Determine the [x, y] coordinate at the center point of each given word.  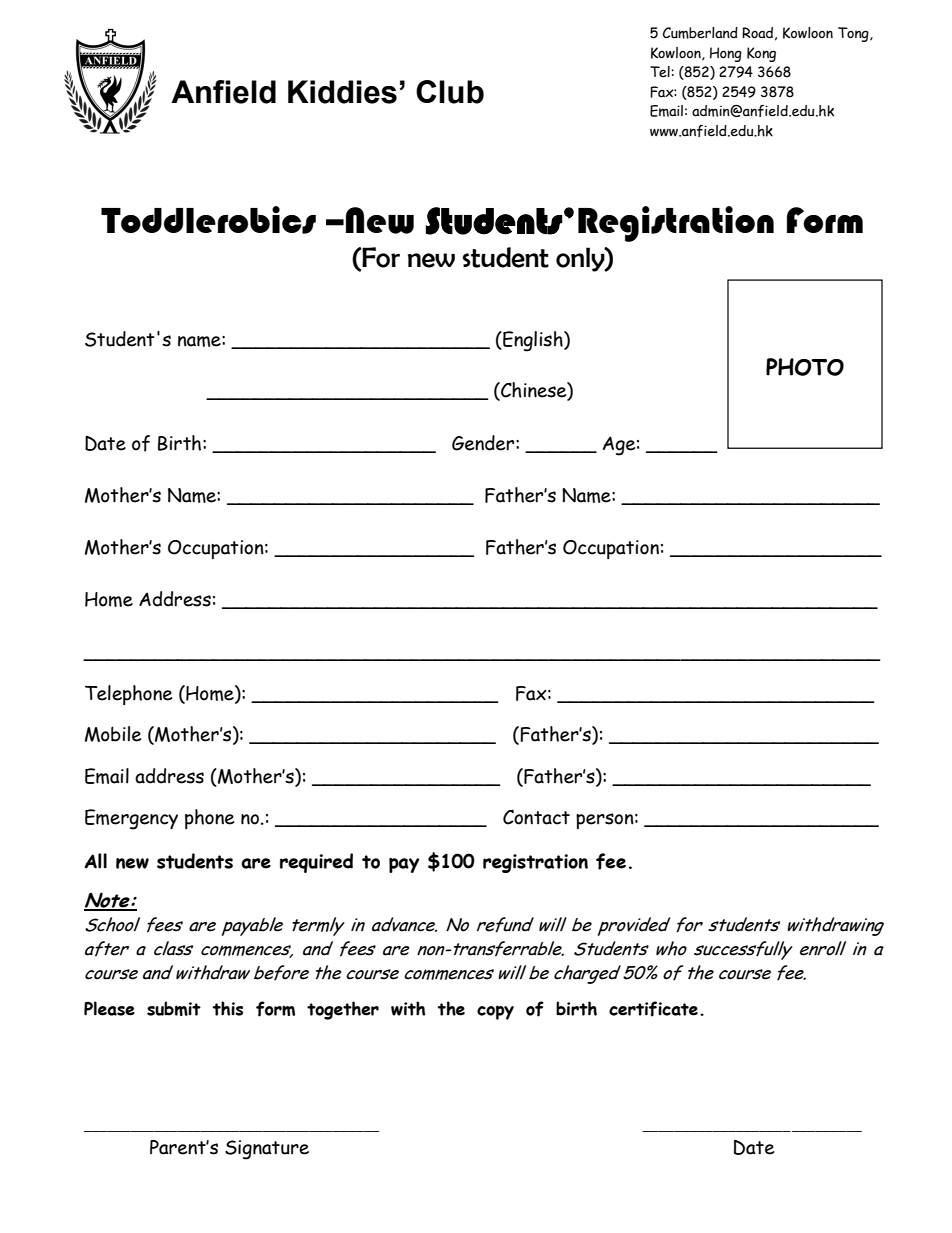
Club [450, 92]
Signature [267, 1150]
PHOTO [805, 367]
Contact [536, 817]
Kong [761, 54]
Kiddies [342, 92]
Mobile [113, 734]
